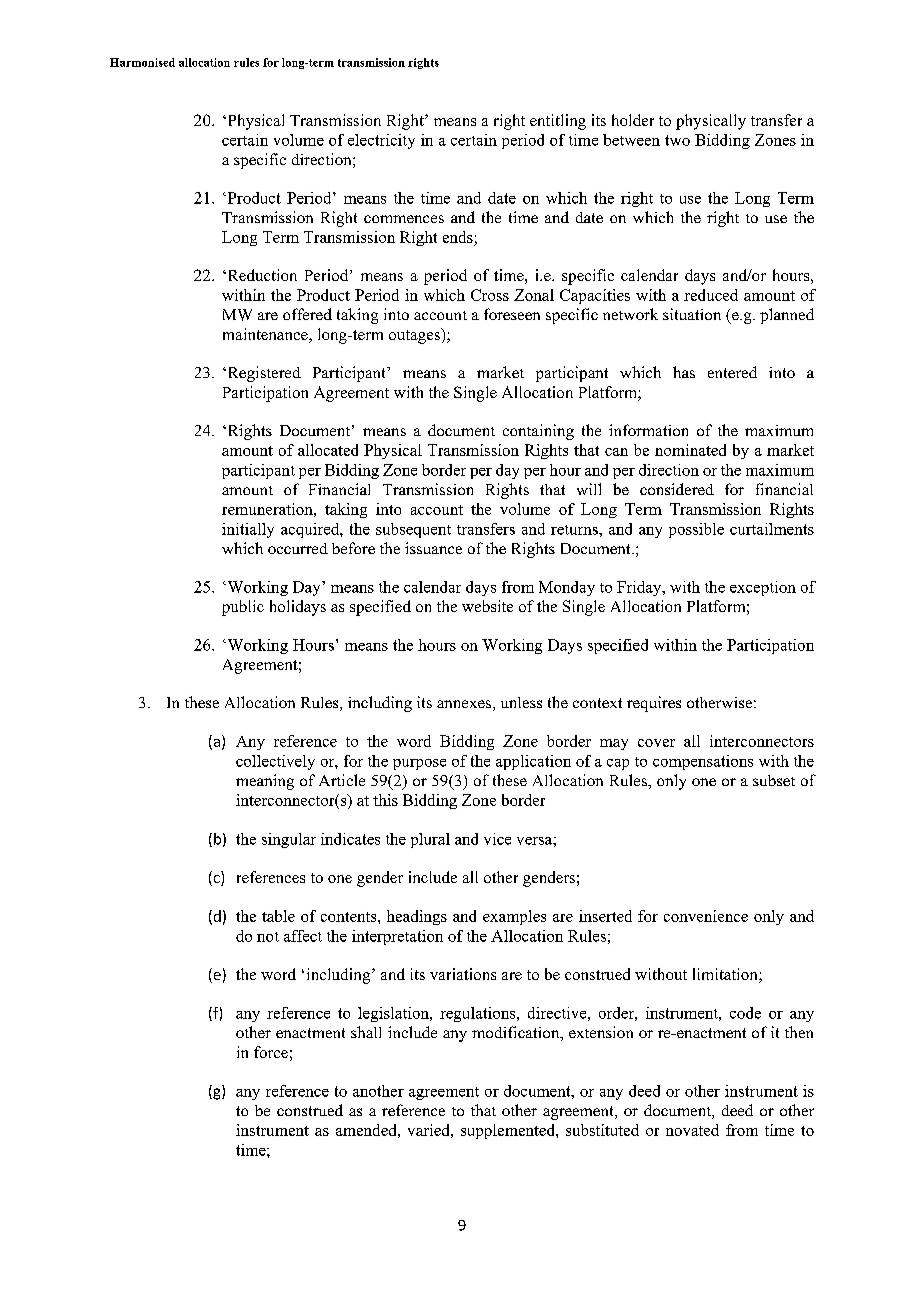 This document has width=924, height=1308. Describe the element at coordinates (381, 141) in the document. I see `electricity` at that location.
